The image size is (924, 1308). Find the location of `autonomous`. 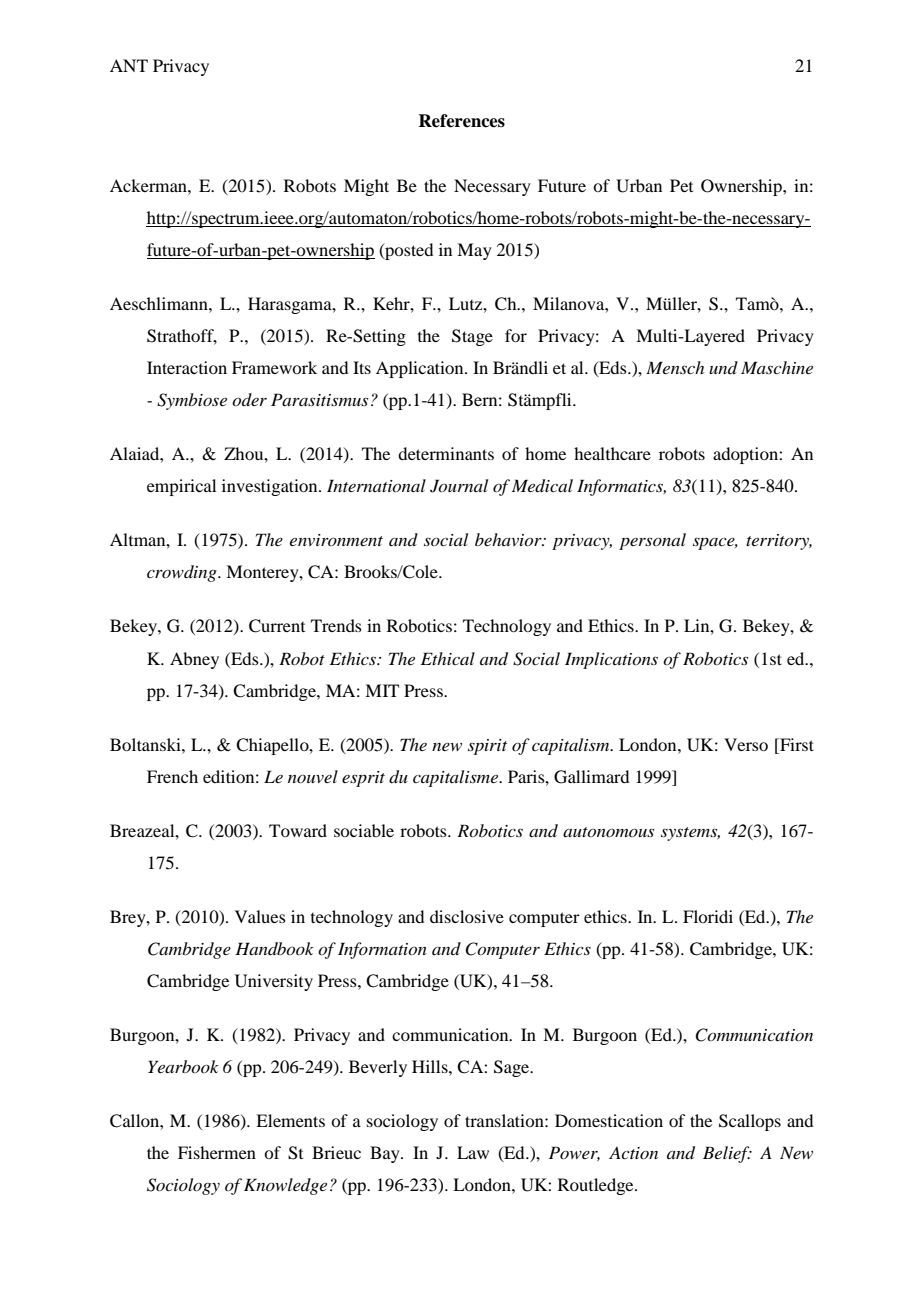

autonomous is located at coordinates (608, 832).
